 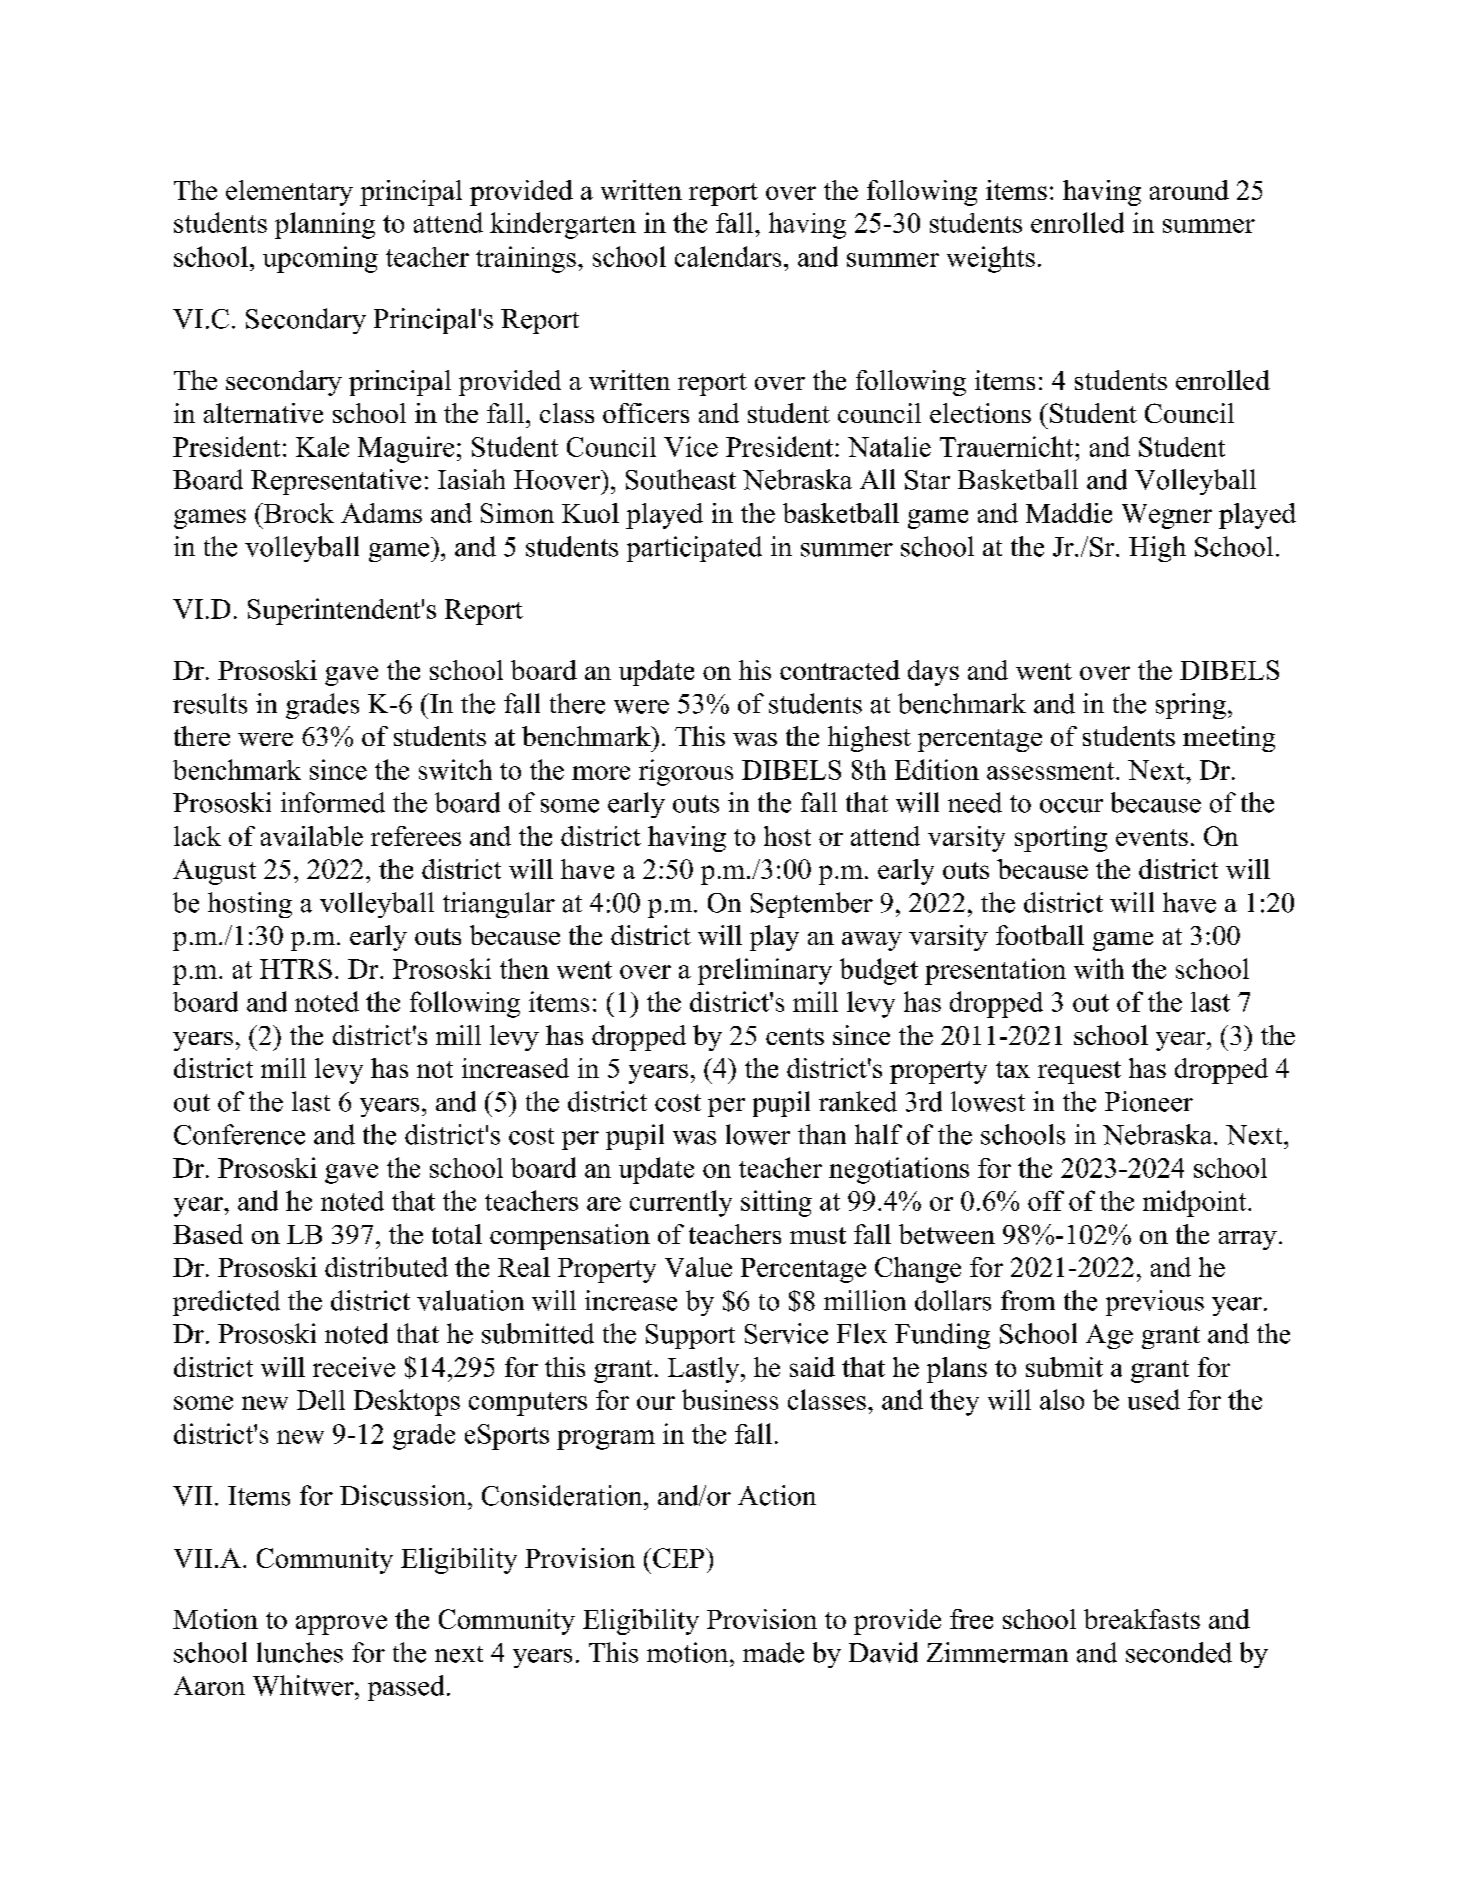 I want to click on around, so click(x=1189, y=190).
